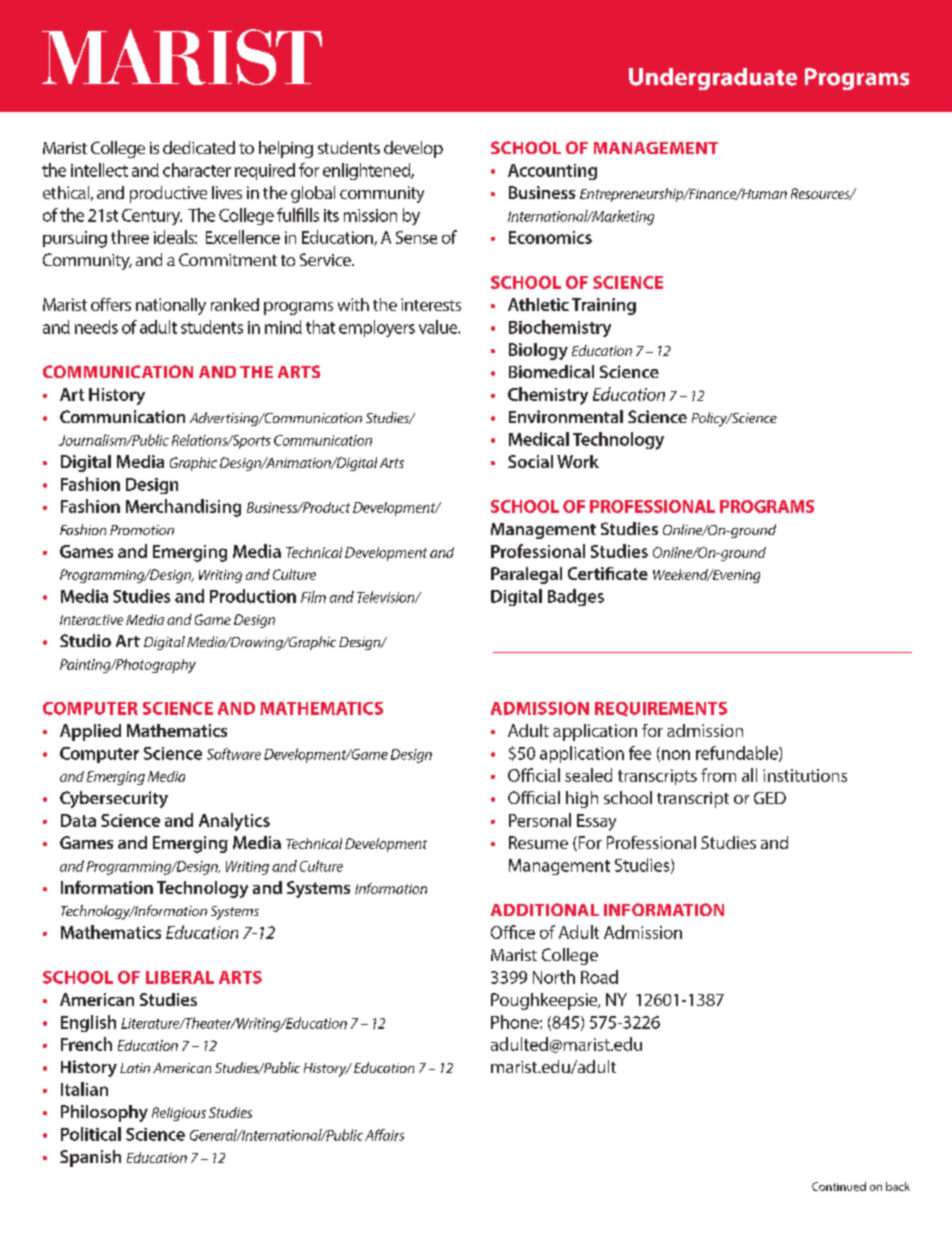 This page has width=952, height=1233. I want to click on REQUIREMENTS, so click(661, 709).
